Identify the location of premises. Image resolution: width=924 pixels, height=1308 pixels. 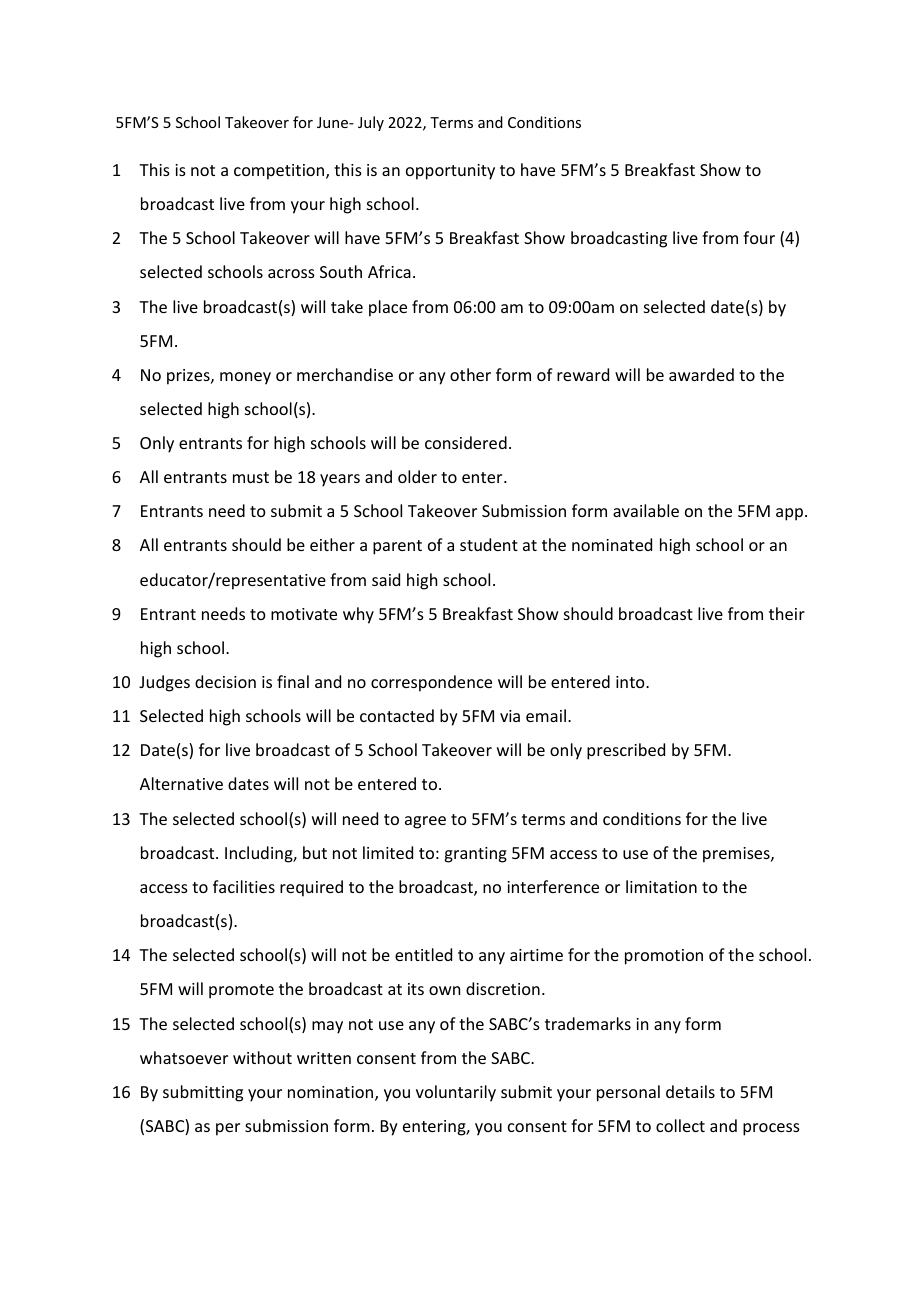
(737, 855).
